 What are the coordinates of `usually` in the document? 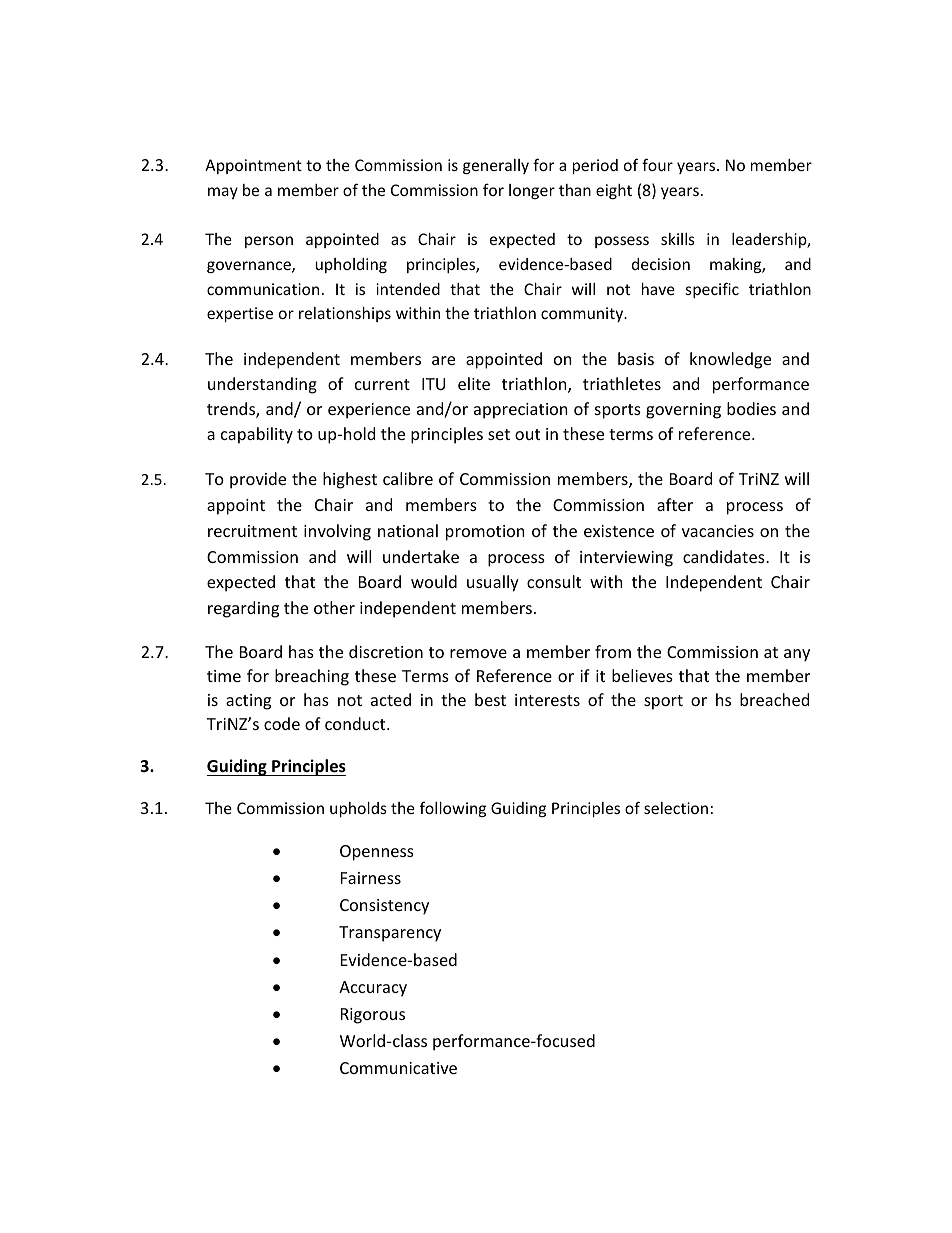 It's located at (493, 583).
